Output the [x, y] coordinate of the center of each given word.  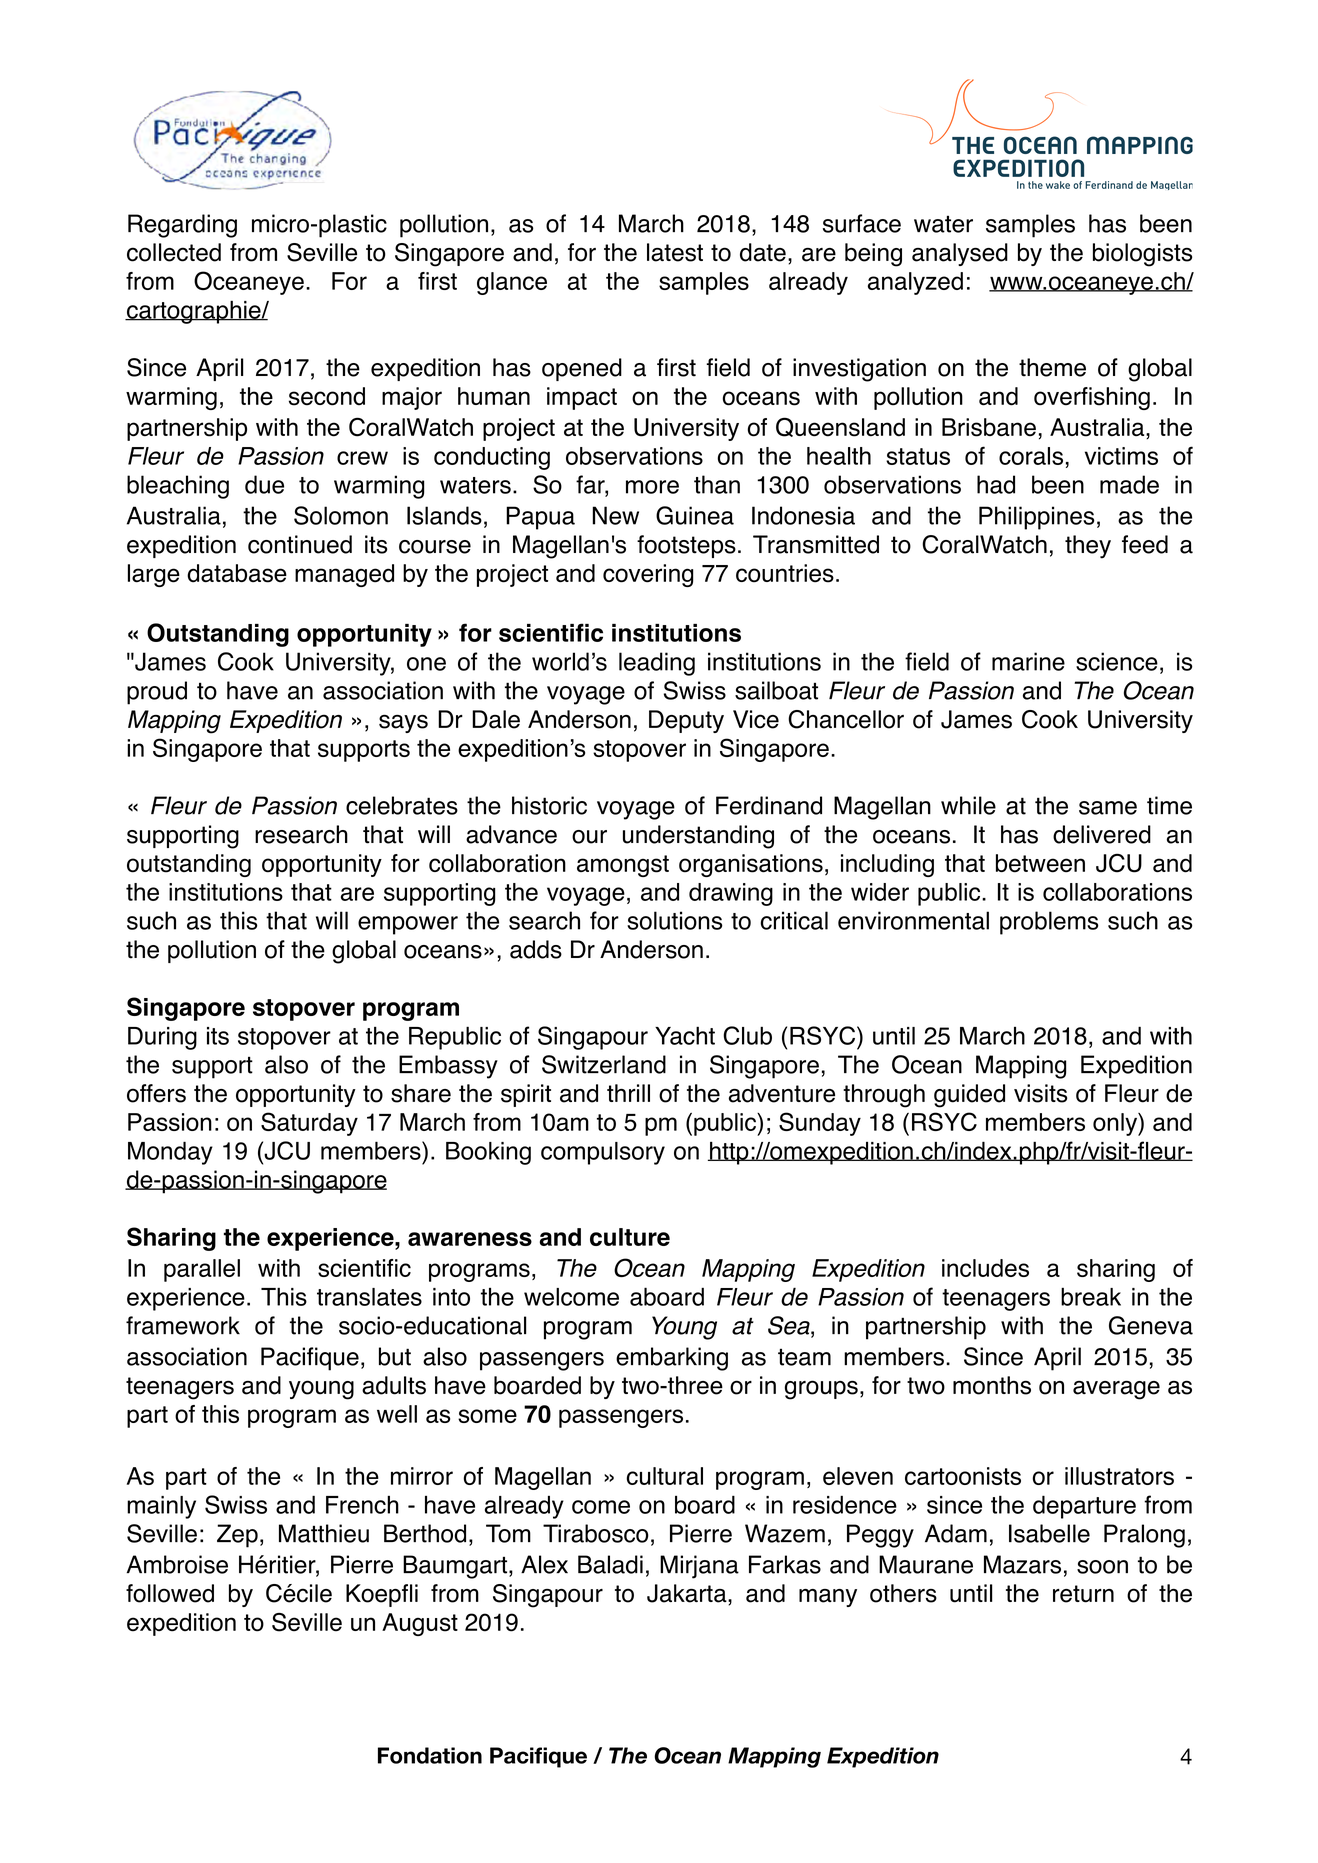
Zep [237, 1536]
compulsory [603, 1153]
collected [174, 252]
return [1083, 1594]
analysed [960, 254]
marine [1028, 661]
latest [675, 252]
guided [969, 1096]
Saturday [309, 1124]
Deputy [686, 721]
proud [157, 693]
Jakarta [688, 1593]
